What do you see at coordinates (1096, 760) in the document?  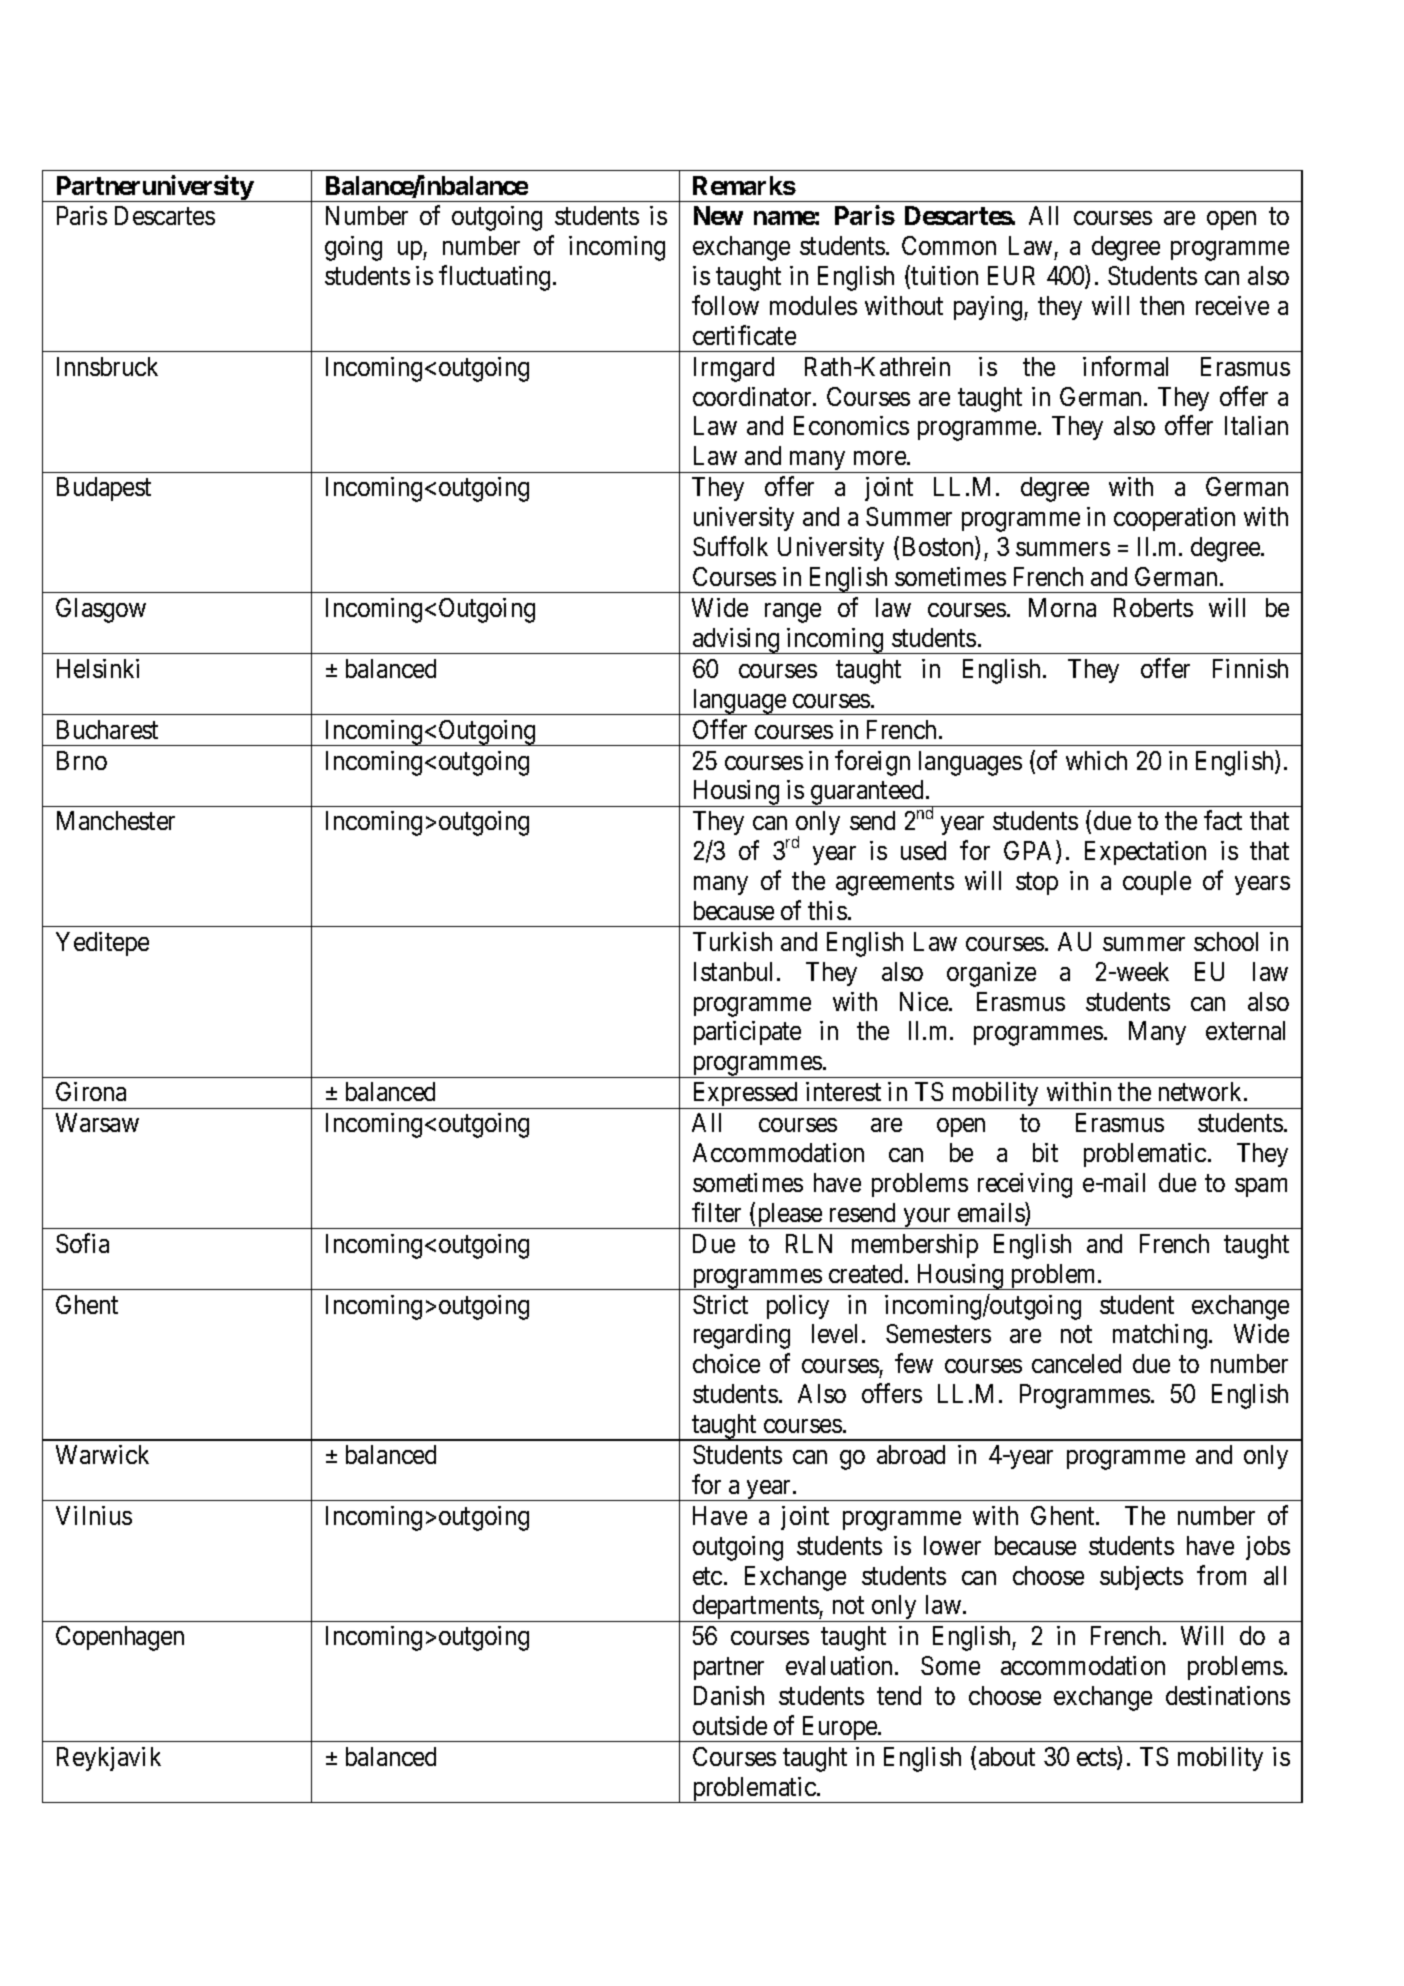 I see `which` at bounding box center [1096, 760].
